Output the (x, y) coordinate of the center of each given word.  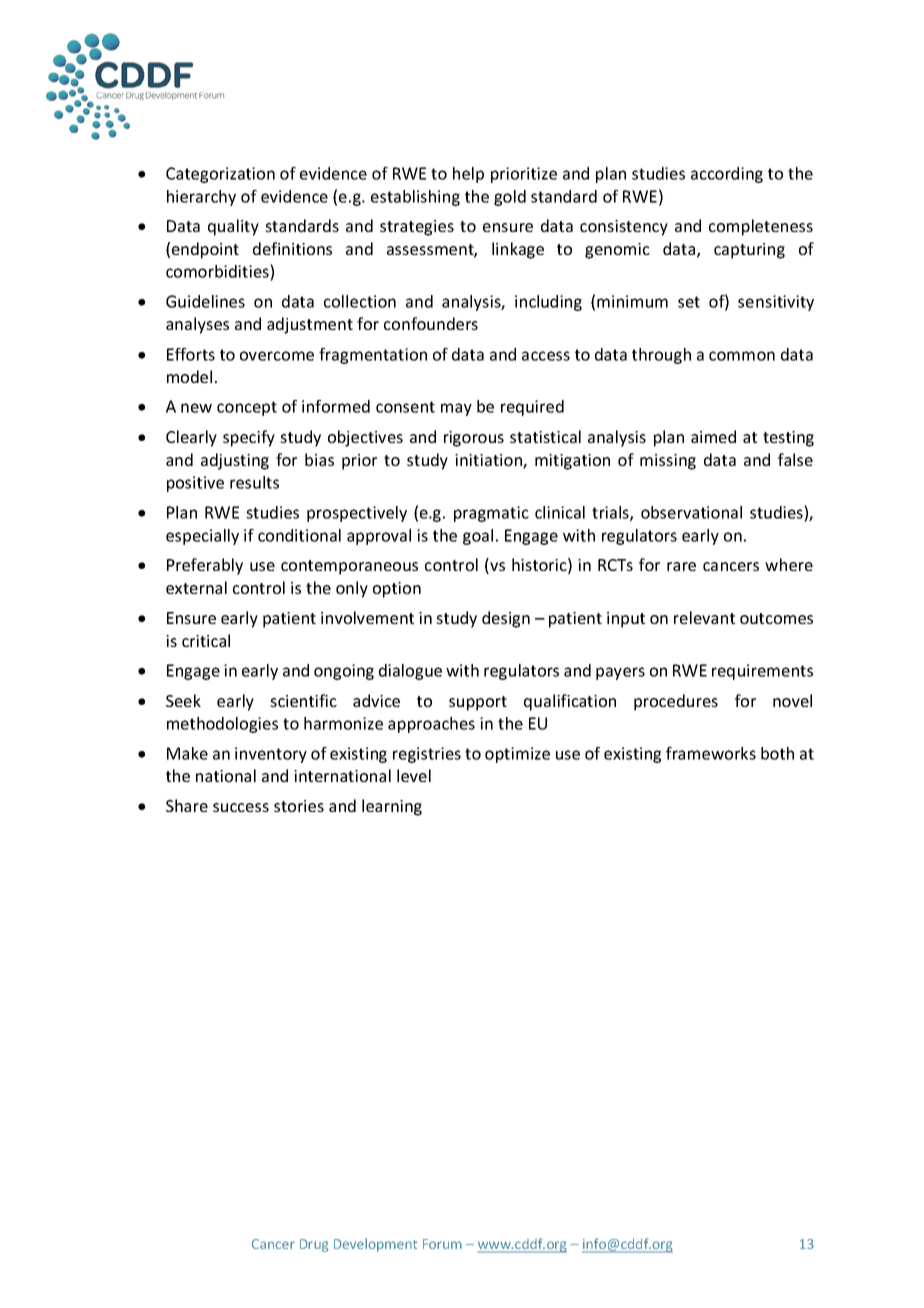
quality (233, 227)
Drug (314, 1245)
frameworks (711, 753)
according (727, 175)
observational (691, 512)
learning (392, 807)
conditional (299, 535)
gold (510, 198)
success (241, 807)
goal (478, 537)
